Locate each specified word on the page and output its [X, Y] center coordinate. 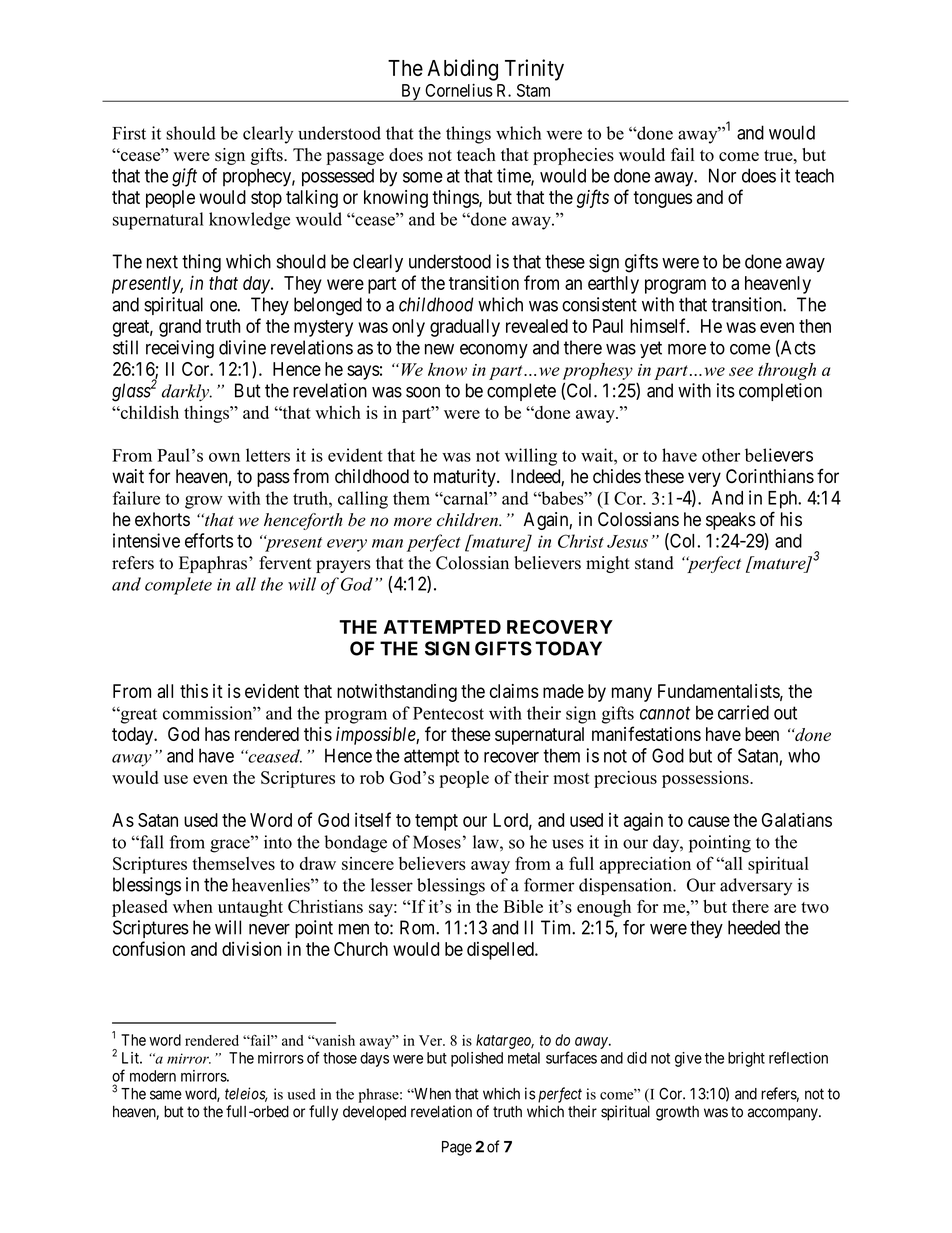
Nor [722, 175]
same [166, 1095]
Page [457, 1148]
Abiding [462, 70]
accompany [784, 1114]
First [129, 133]
